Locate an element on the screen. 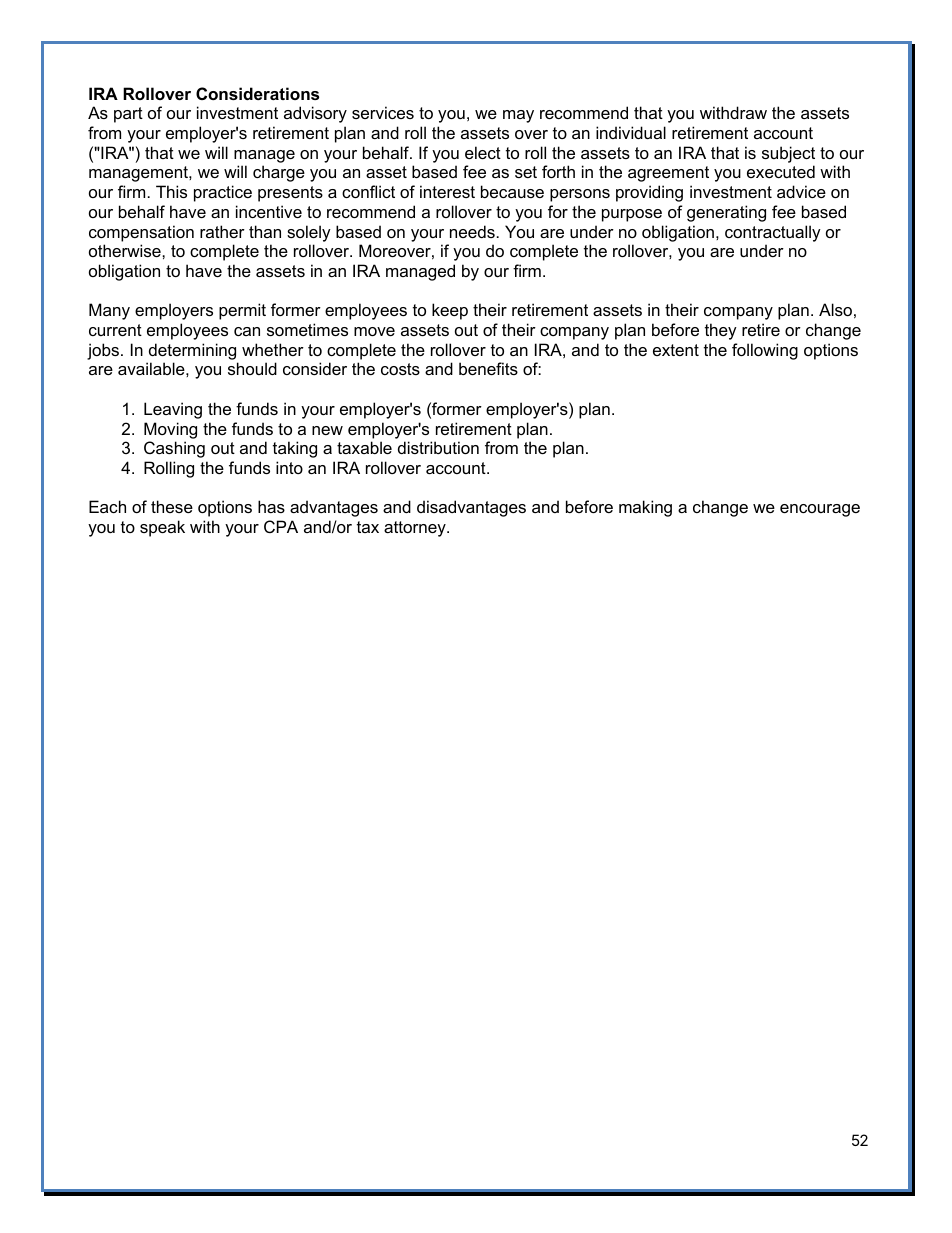  may is located at coordinates (518, 116).
